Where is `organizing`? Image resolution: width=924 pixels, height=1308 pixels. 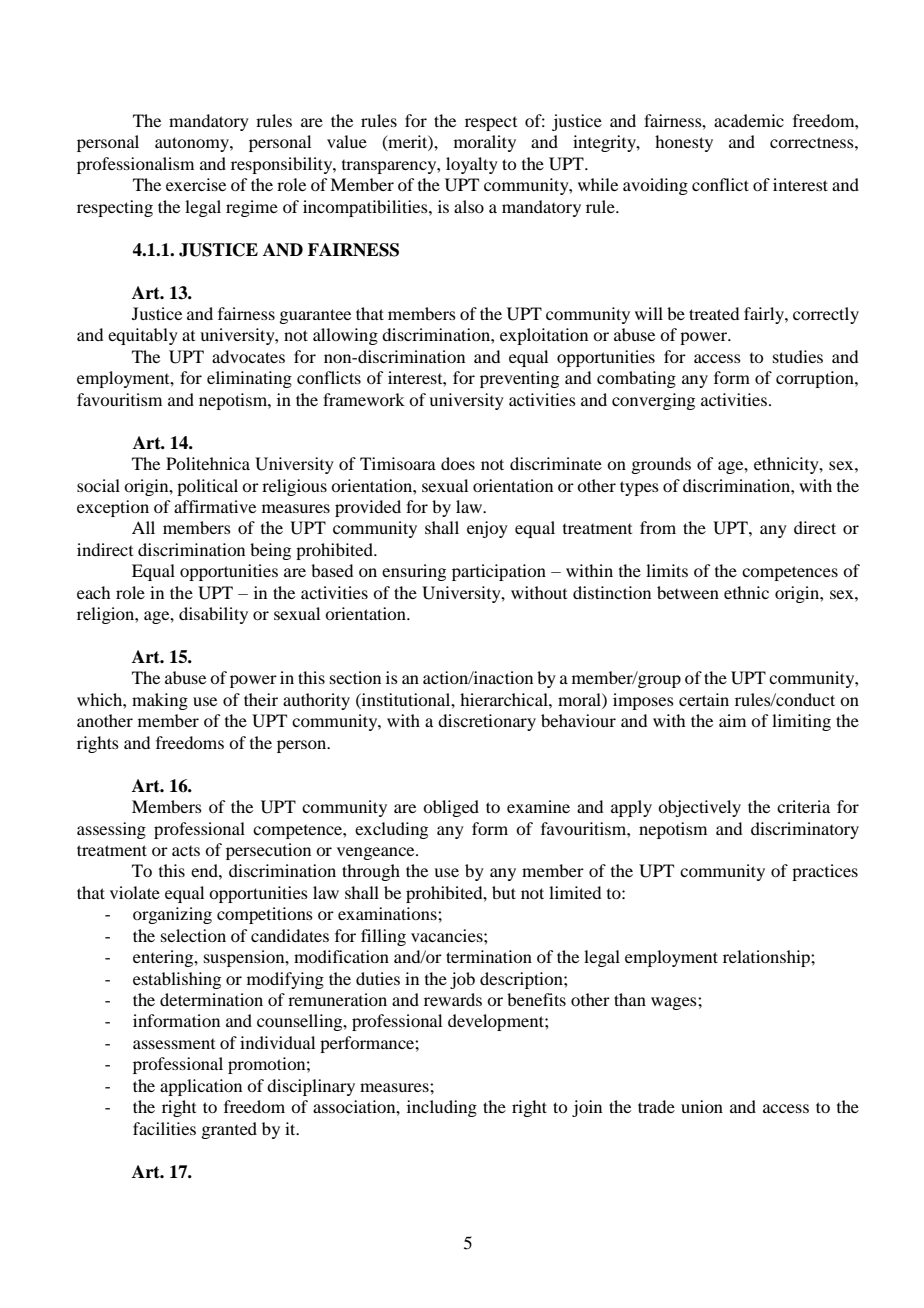 organizing is located at coordinates (172, 915).
